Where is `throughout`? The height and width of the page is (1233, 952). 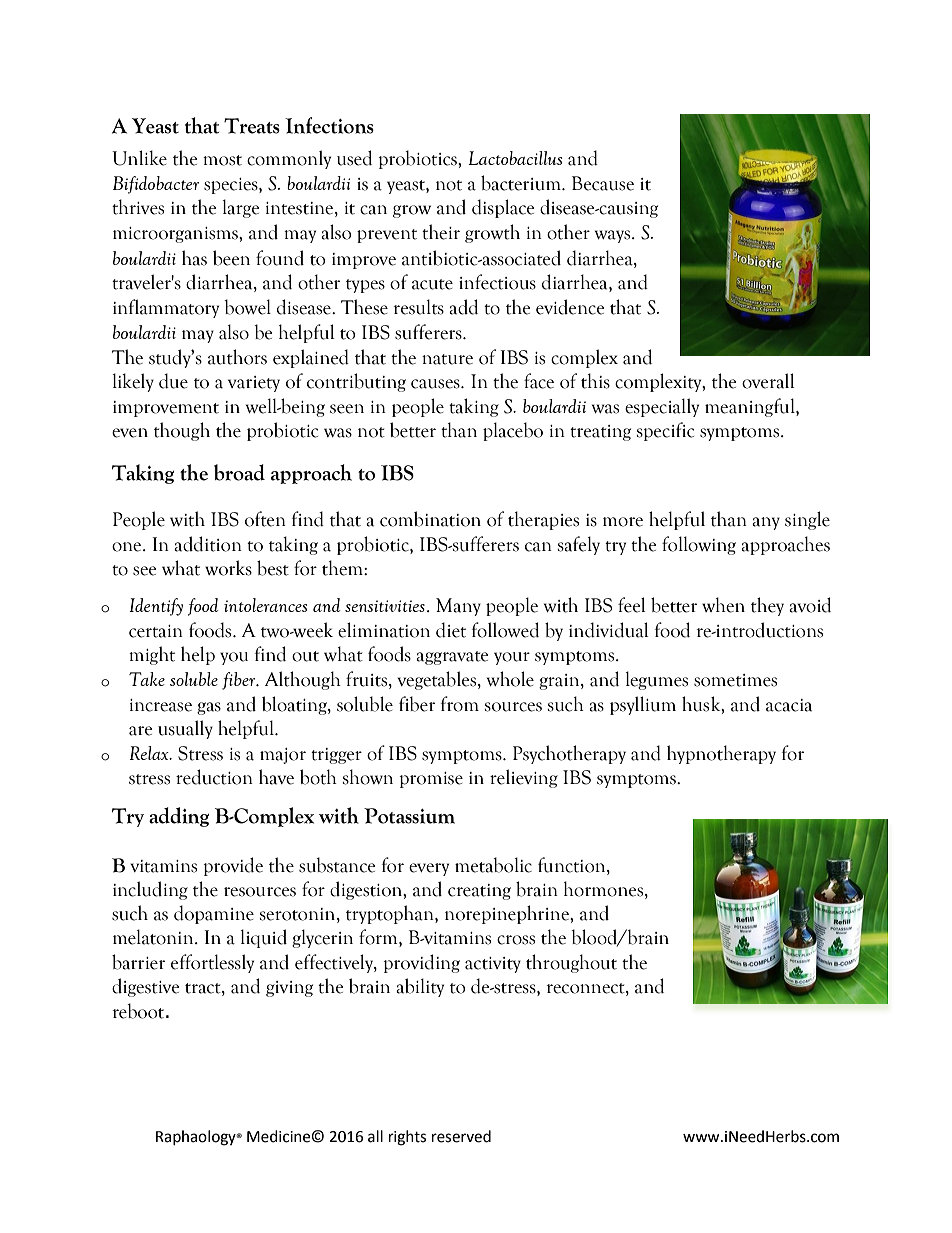
throughout is located at coordinates (571, 963).
